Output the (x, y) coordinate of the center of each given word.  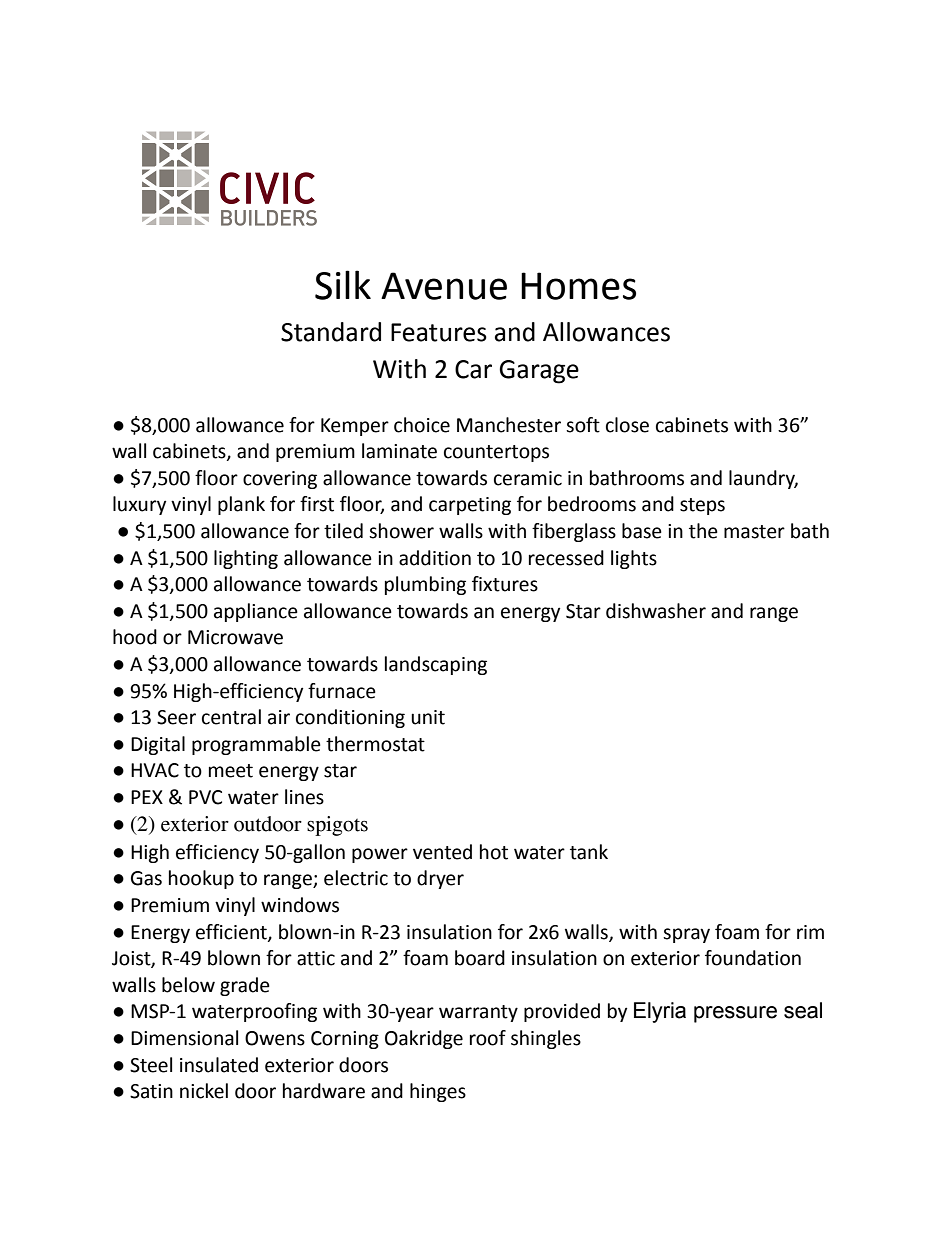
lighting (246, 559)
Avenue (444, 286)
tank (589, 852)
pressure (735, 1014)
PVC (205, 797)
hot (494, 852)
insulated (219, 1065)
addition (435, 558)
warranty (478, 1013)
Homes (578, 286)
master (754, 532)
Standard (331, 332)
